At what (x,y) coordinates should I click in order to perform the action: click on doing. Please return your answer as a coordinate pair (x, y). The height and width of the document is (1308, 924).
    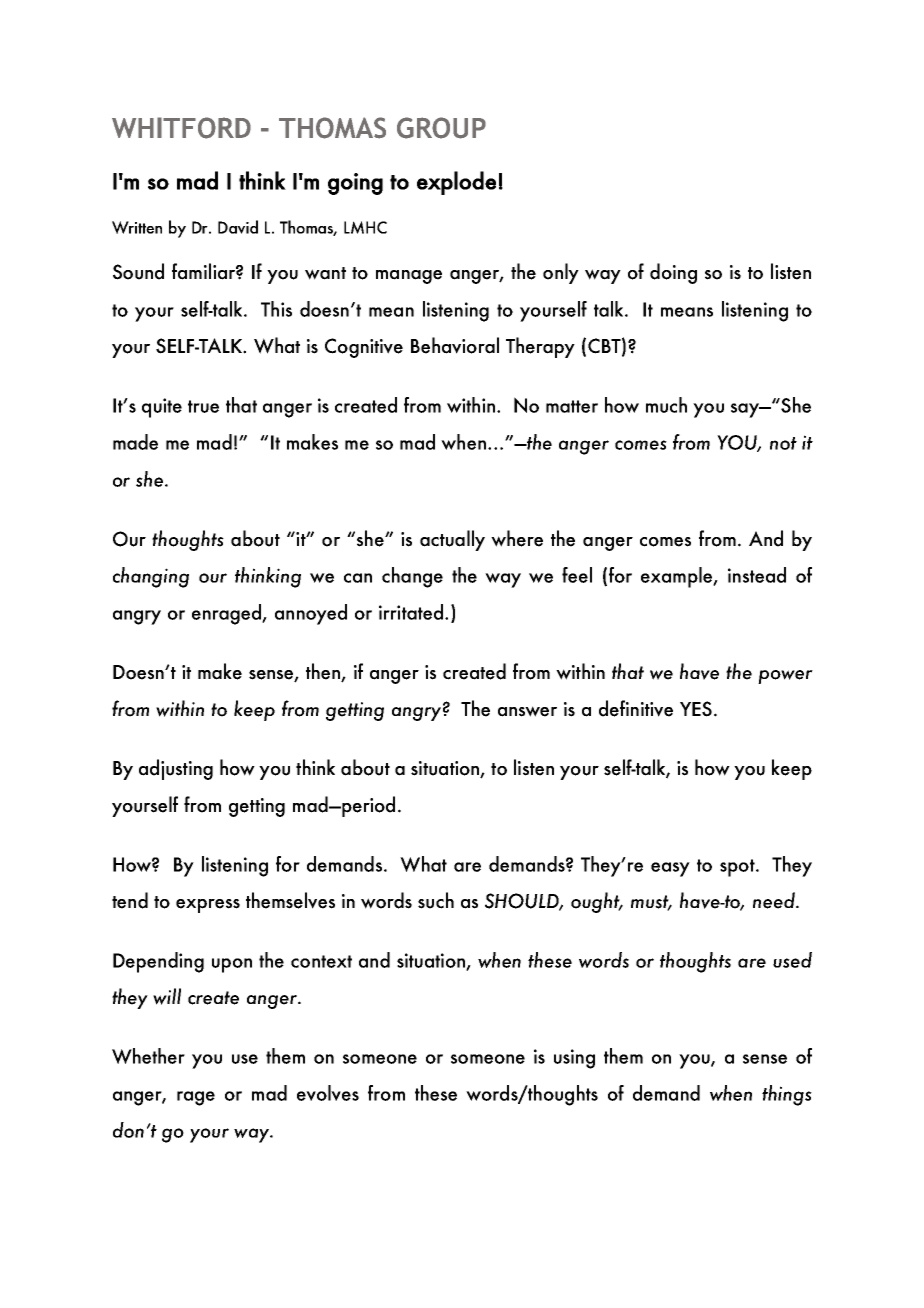
    Looking at the image, I should click on (673, 273).
